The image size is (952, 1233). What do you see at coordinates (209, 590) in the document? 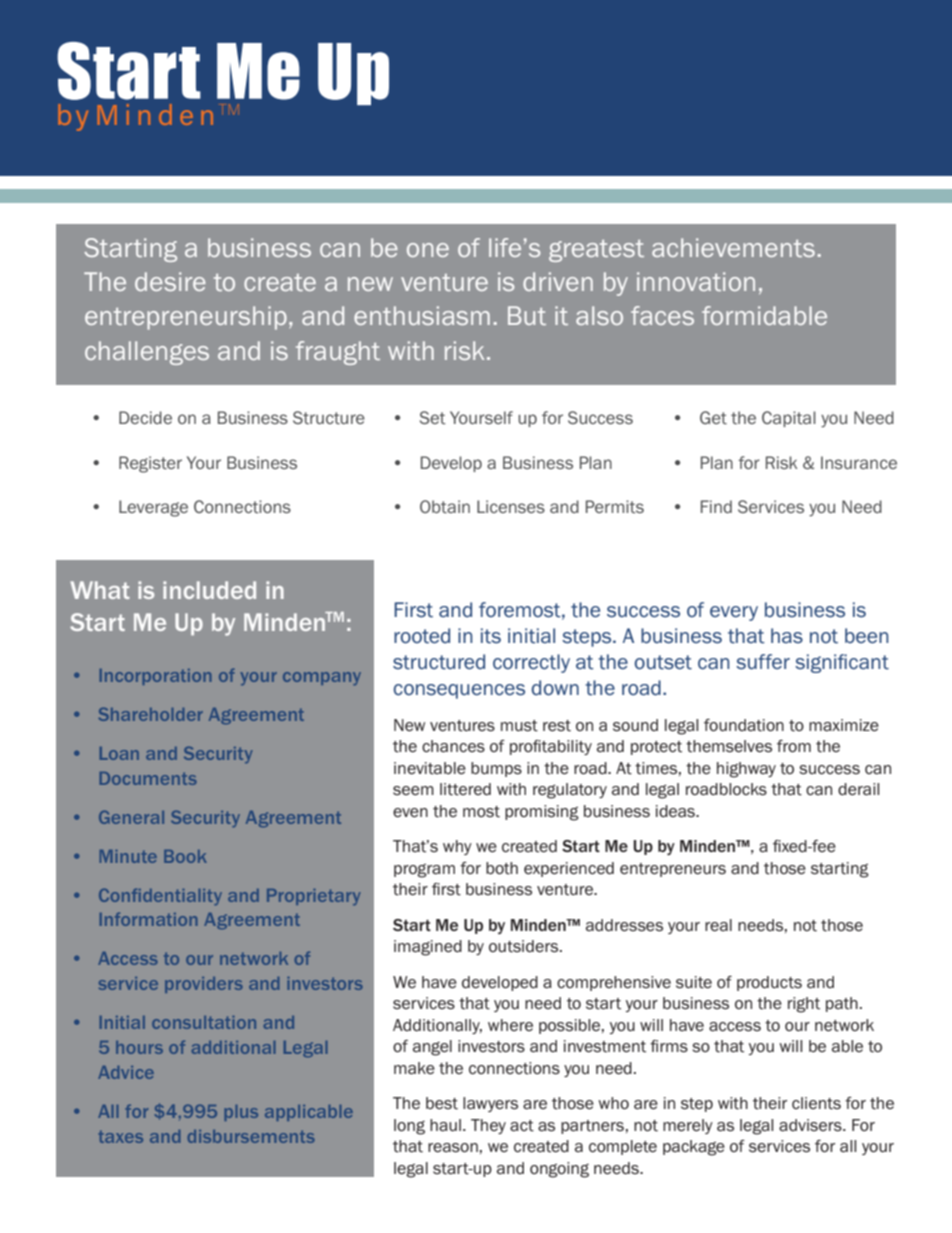
I see `included` at bounding box center [209, 590].
